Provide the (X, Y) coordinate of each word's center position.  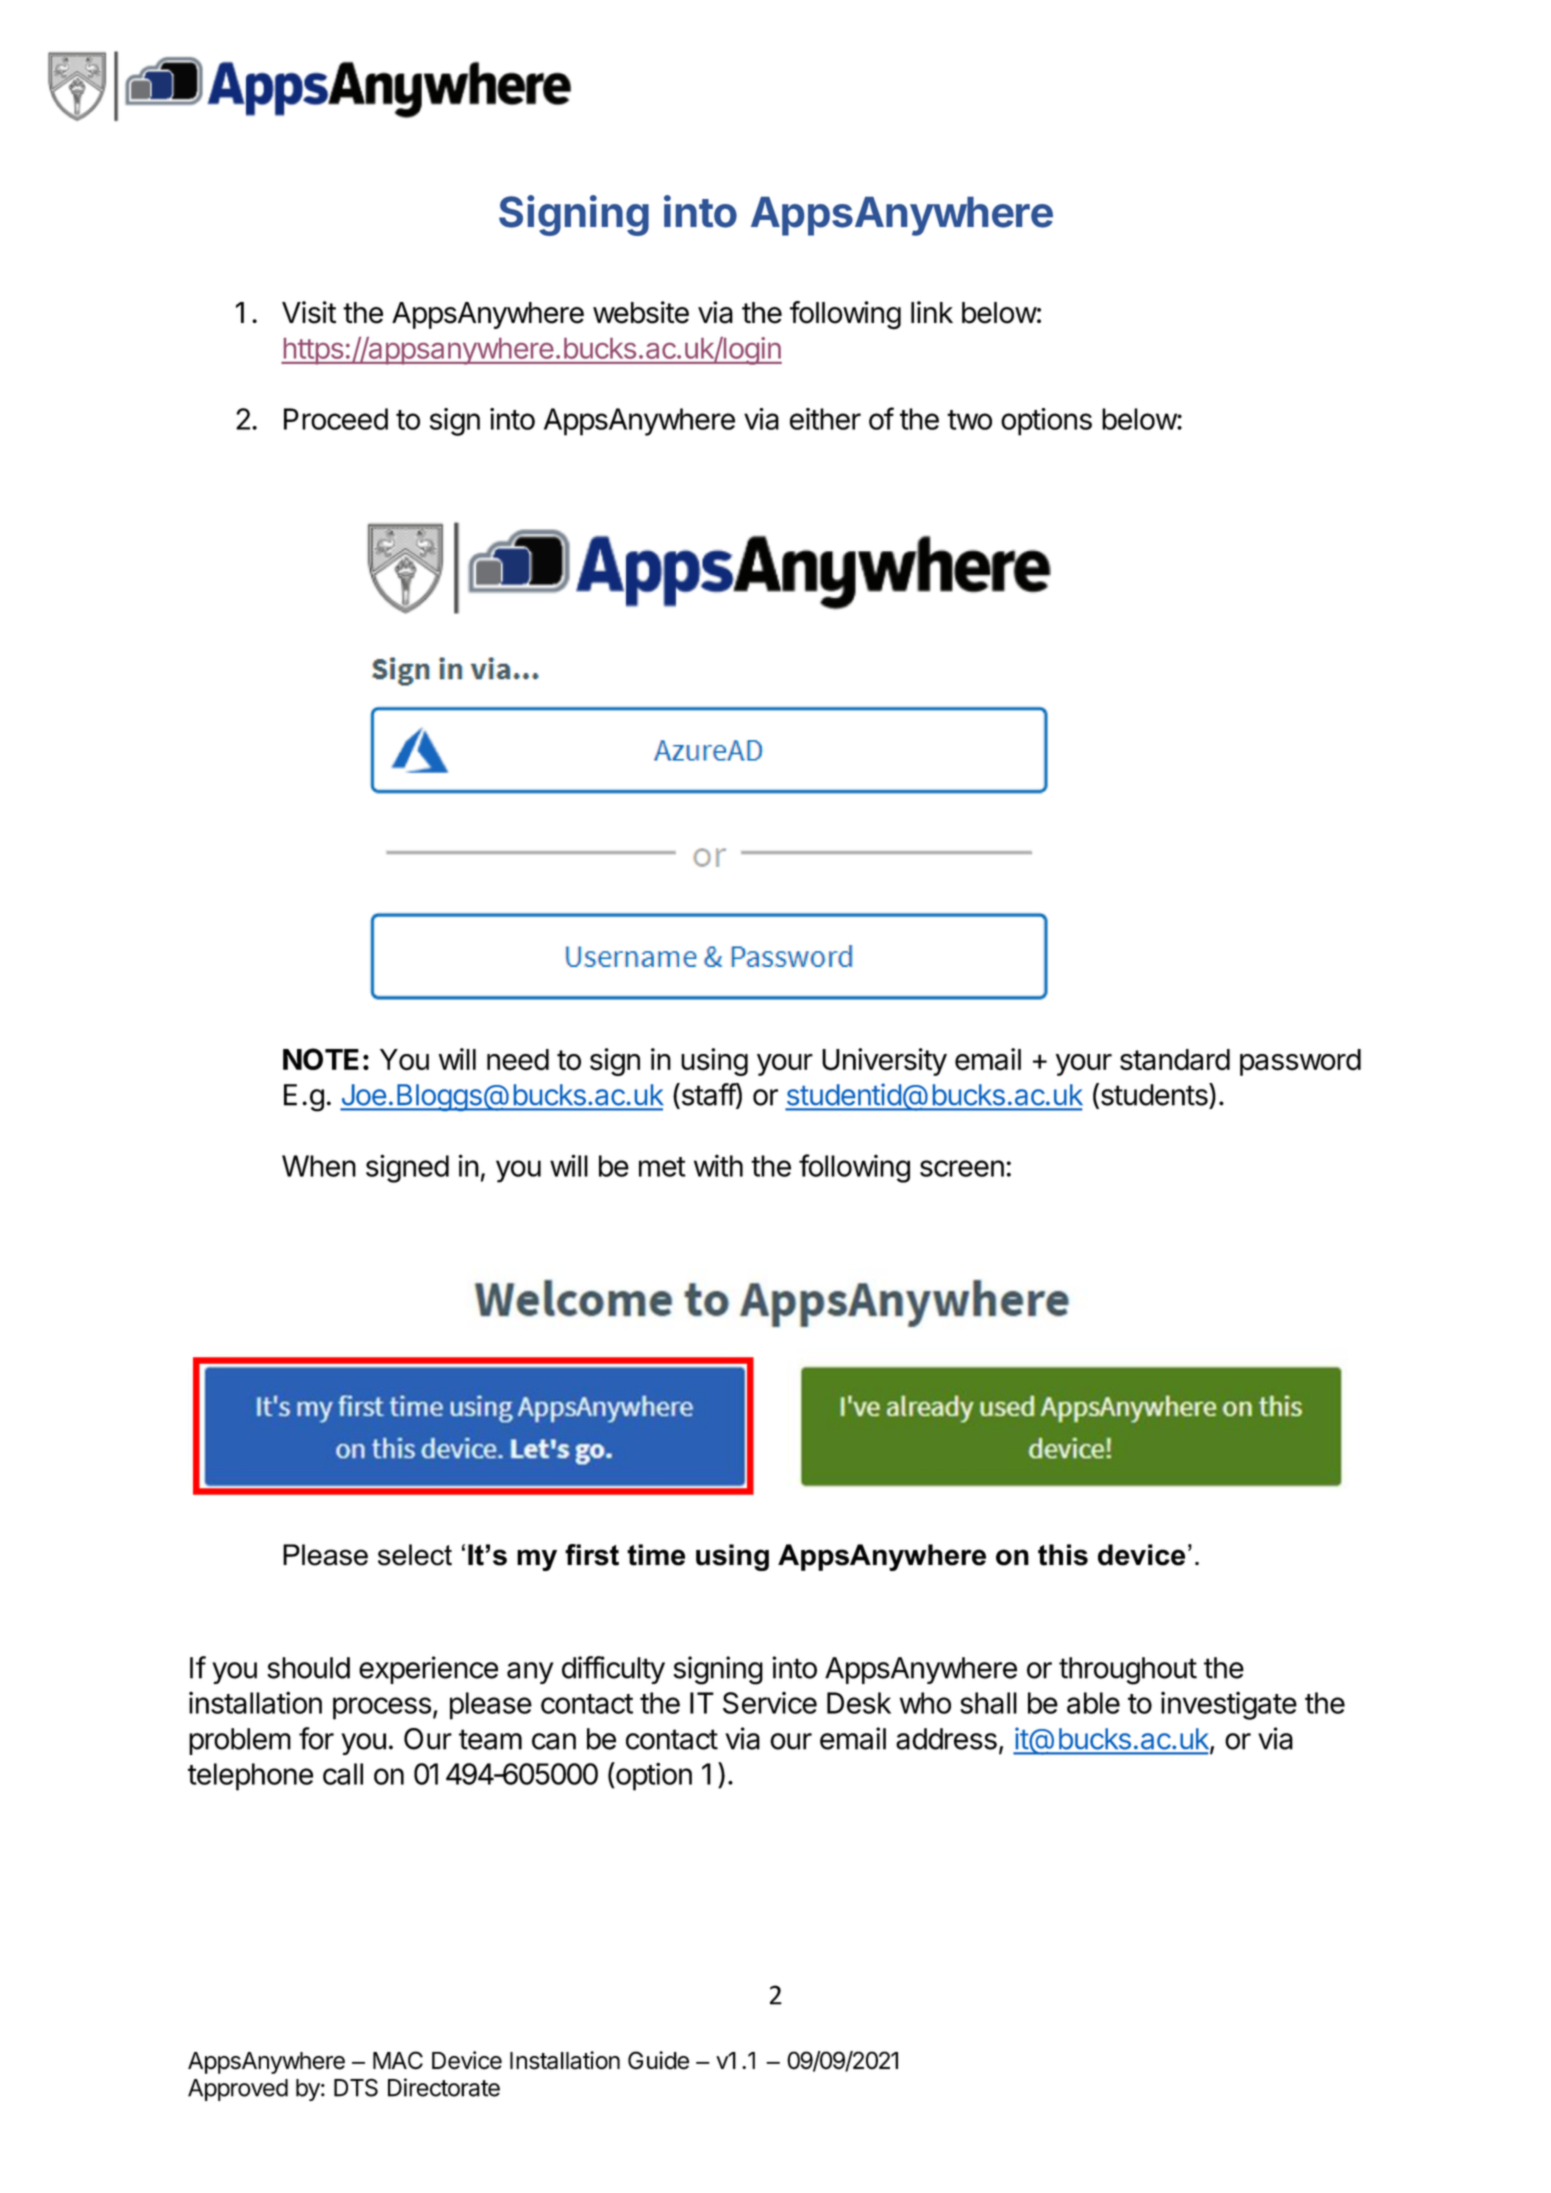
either (825, 419)
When (319, 1166)
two (969, 420)
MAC (398, 2060)
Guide (658, 2060)
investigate (1229, 1706)
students (1154, 1095)
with (718, 1165)
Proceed (336, 419)
